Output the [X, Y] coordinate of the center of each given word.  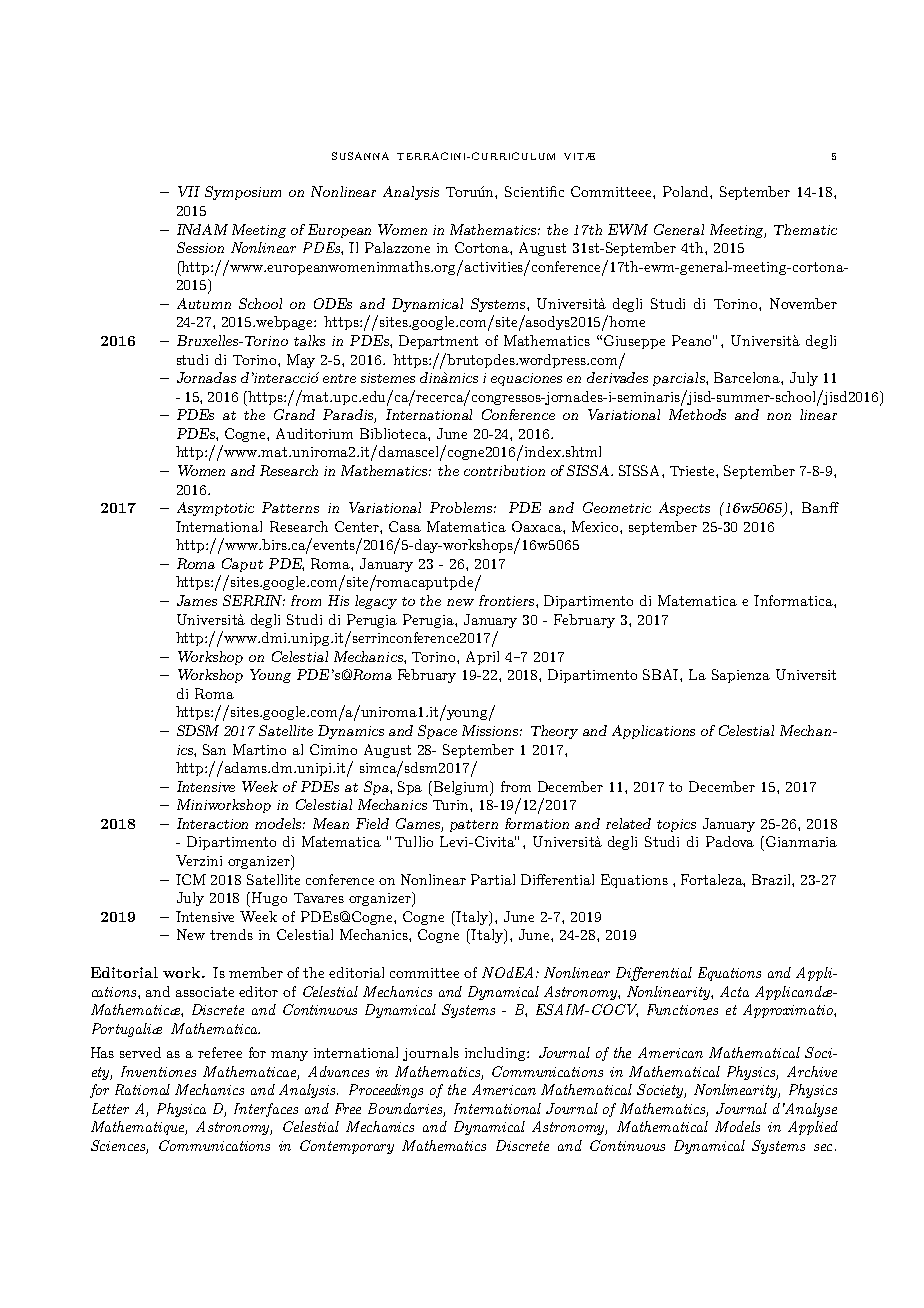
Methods [697, 414]
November [803, 303]
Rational [142, 1089]
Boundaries [406, 1109]
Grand [294, 414]
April [482, 658]
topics [676, 825]
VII [189, 191]
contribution [504, 470]
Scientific [534, 191]
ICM [191, 879]
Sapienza [741, 676]
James [197, 600]
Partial [493, 879]
